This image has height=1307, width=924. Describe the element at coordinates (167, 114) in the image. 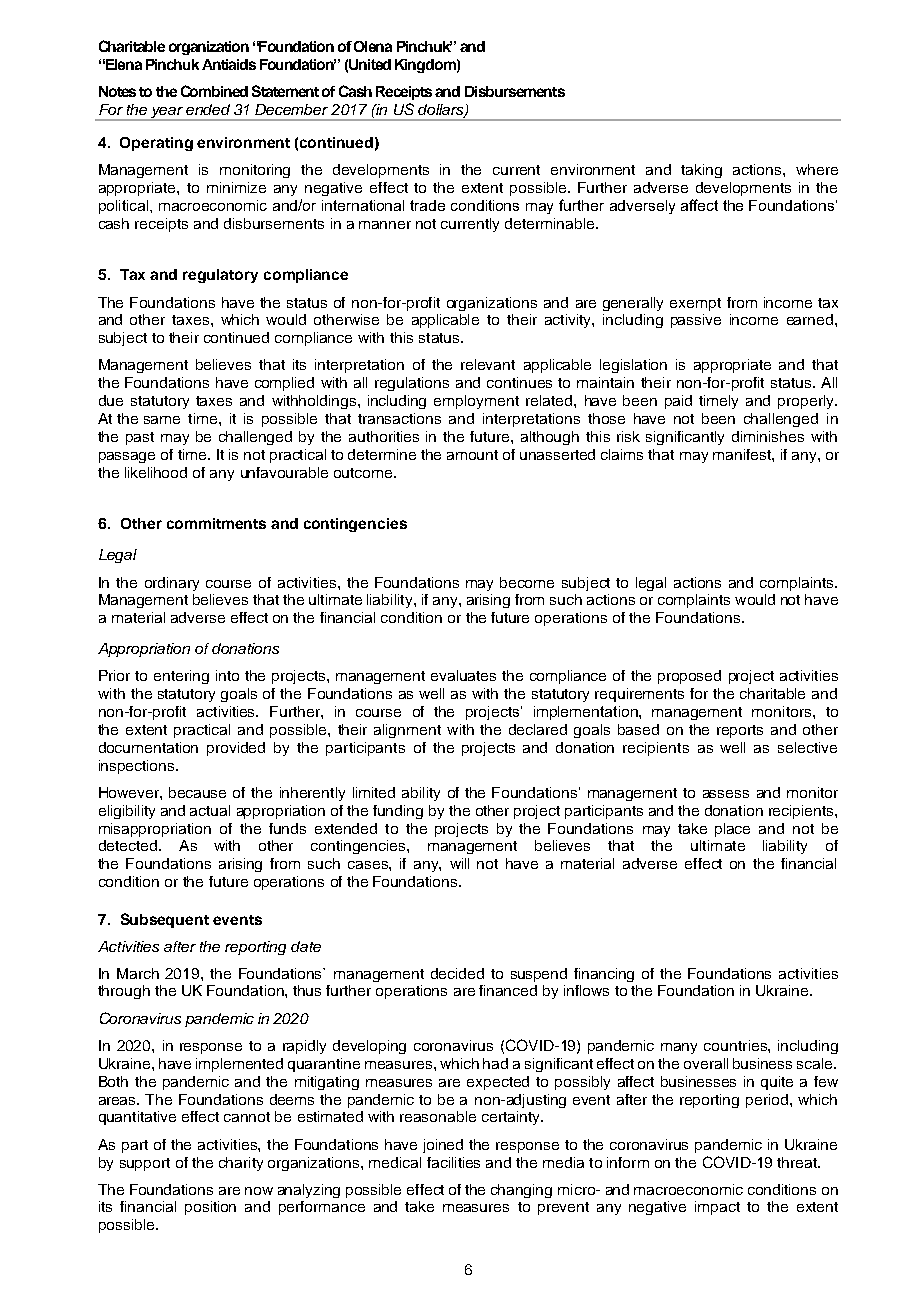

I see `year` at that location.
